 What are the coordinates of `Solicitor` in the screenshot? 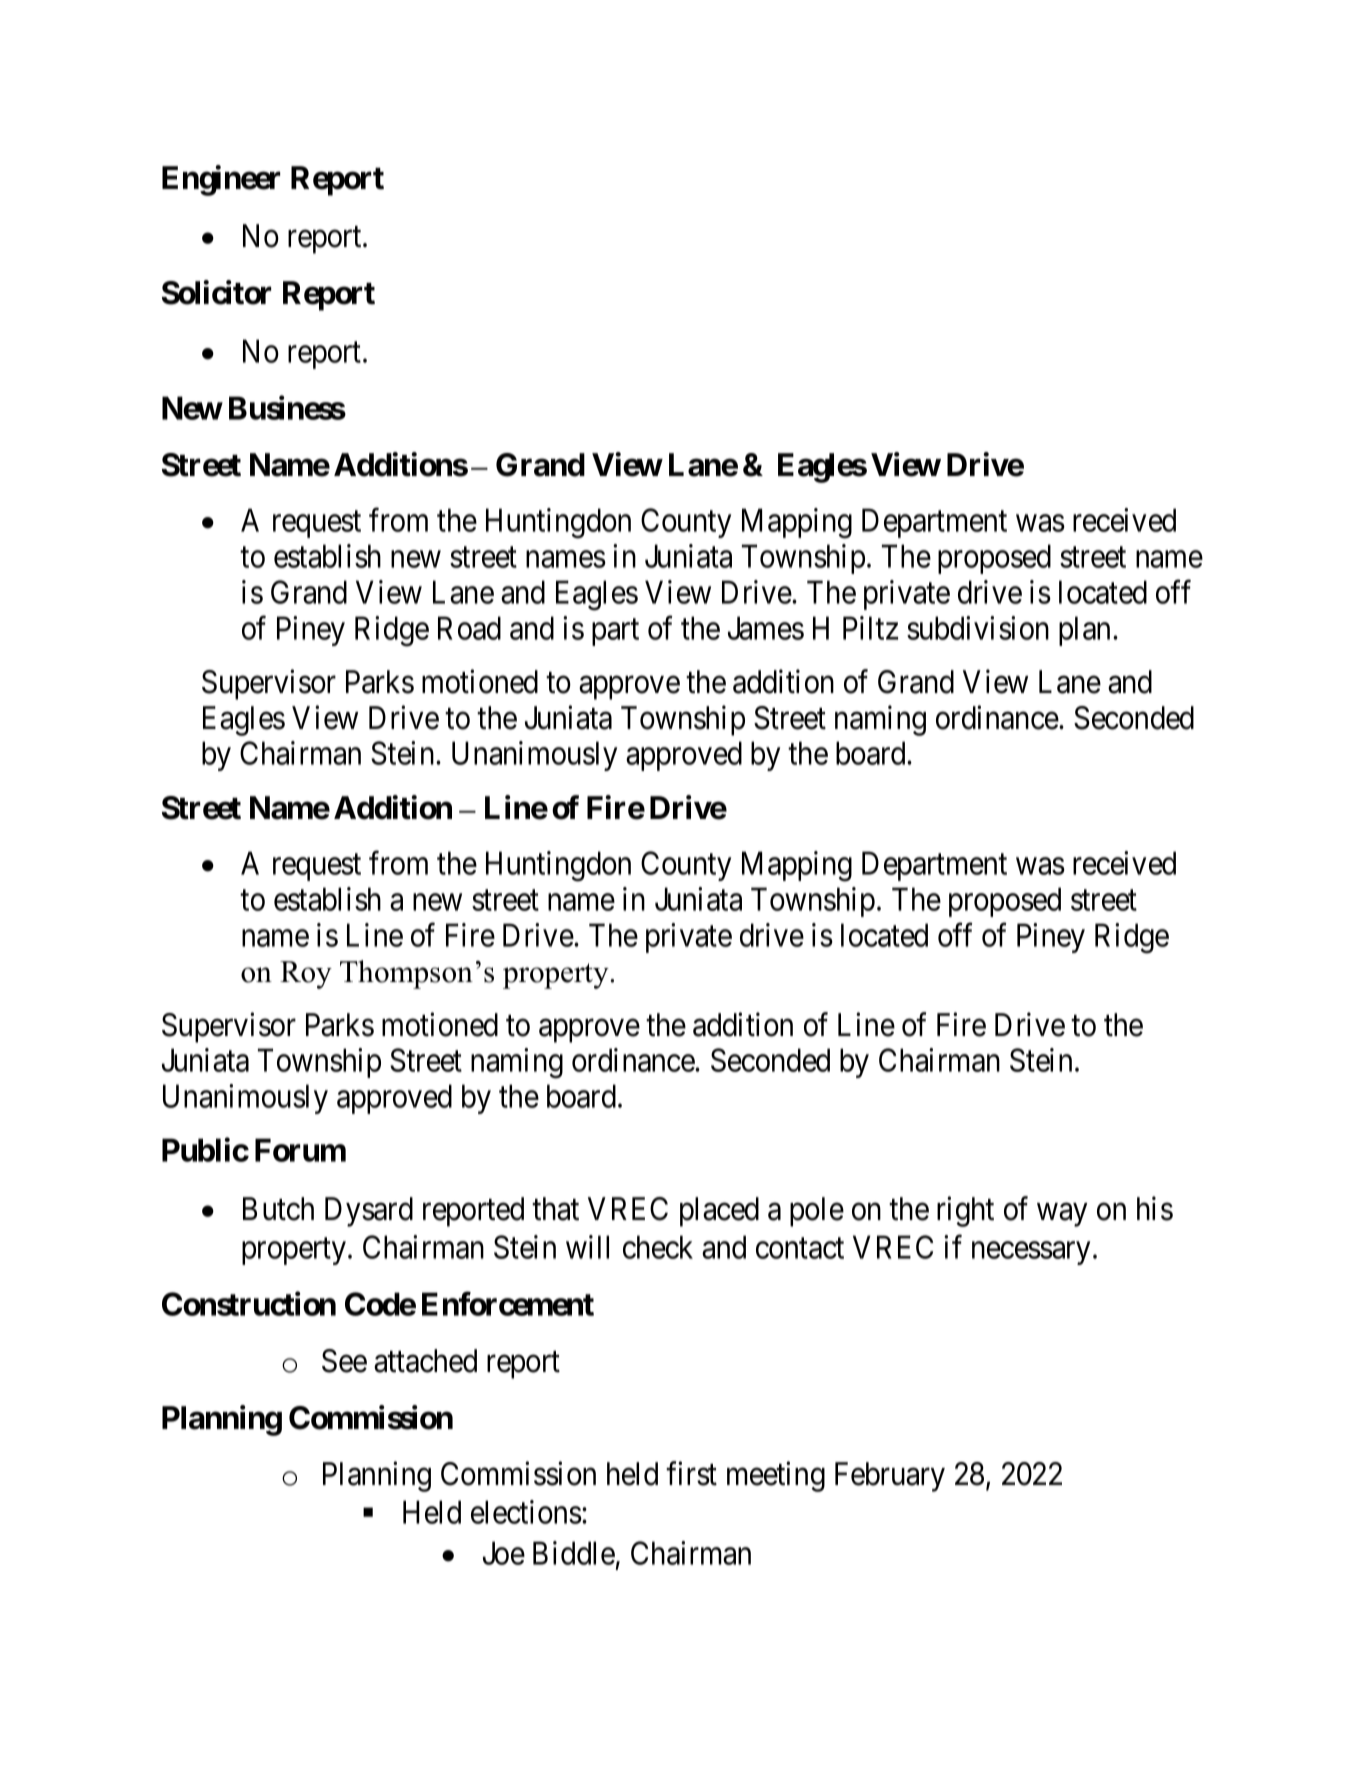 It's located at (216, 292).
